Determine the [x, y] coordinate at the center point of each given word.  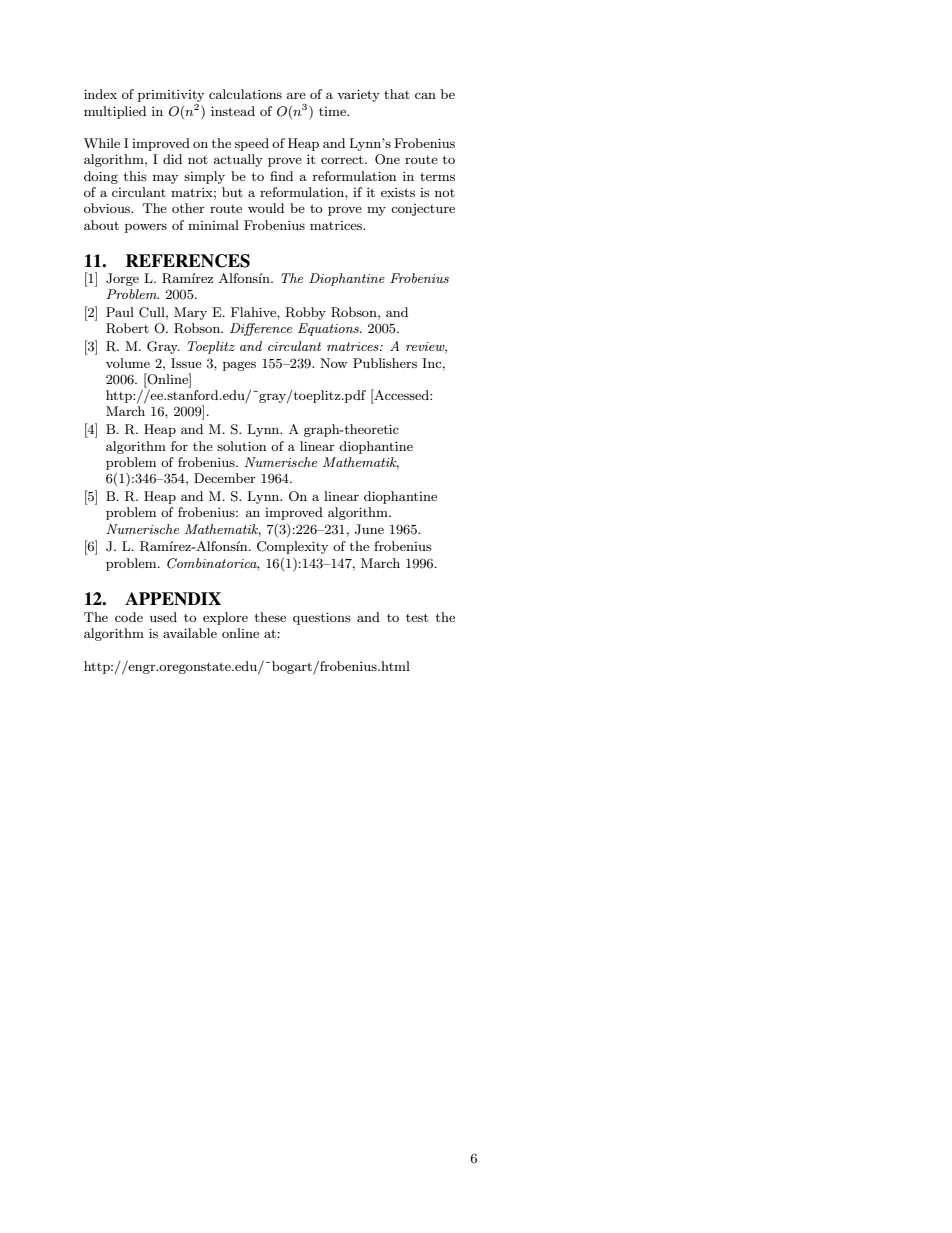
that [397, 94]
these [270, 617]
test [417, 617]
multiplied [115, 112]
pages [239, 366]
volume [128, 363]
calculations [245, 94]
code [129, 617]
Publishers [385, 363]
